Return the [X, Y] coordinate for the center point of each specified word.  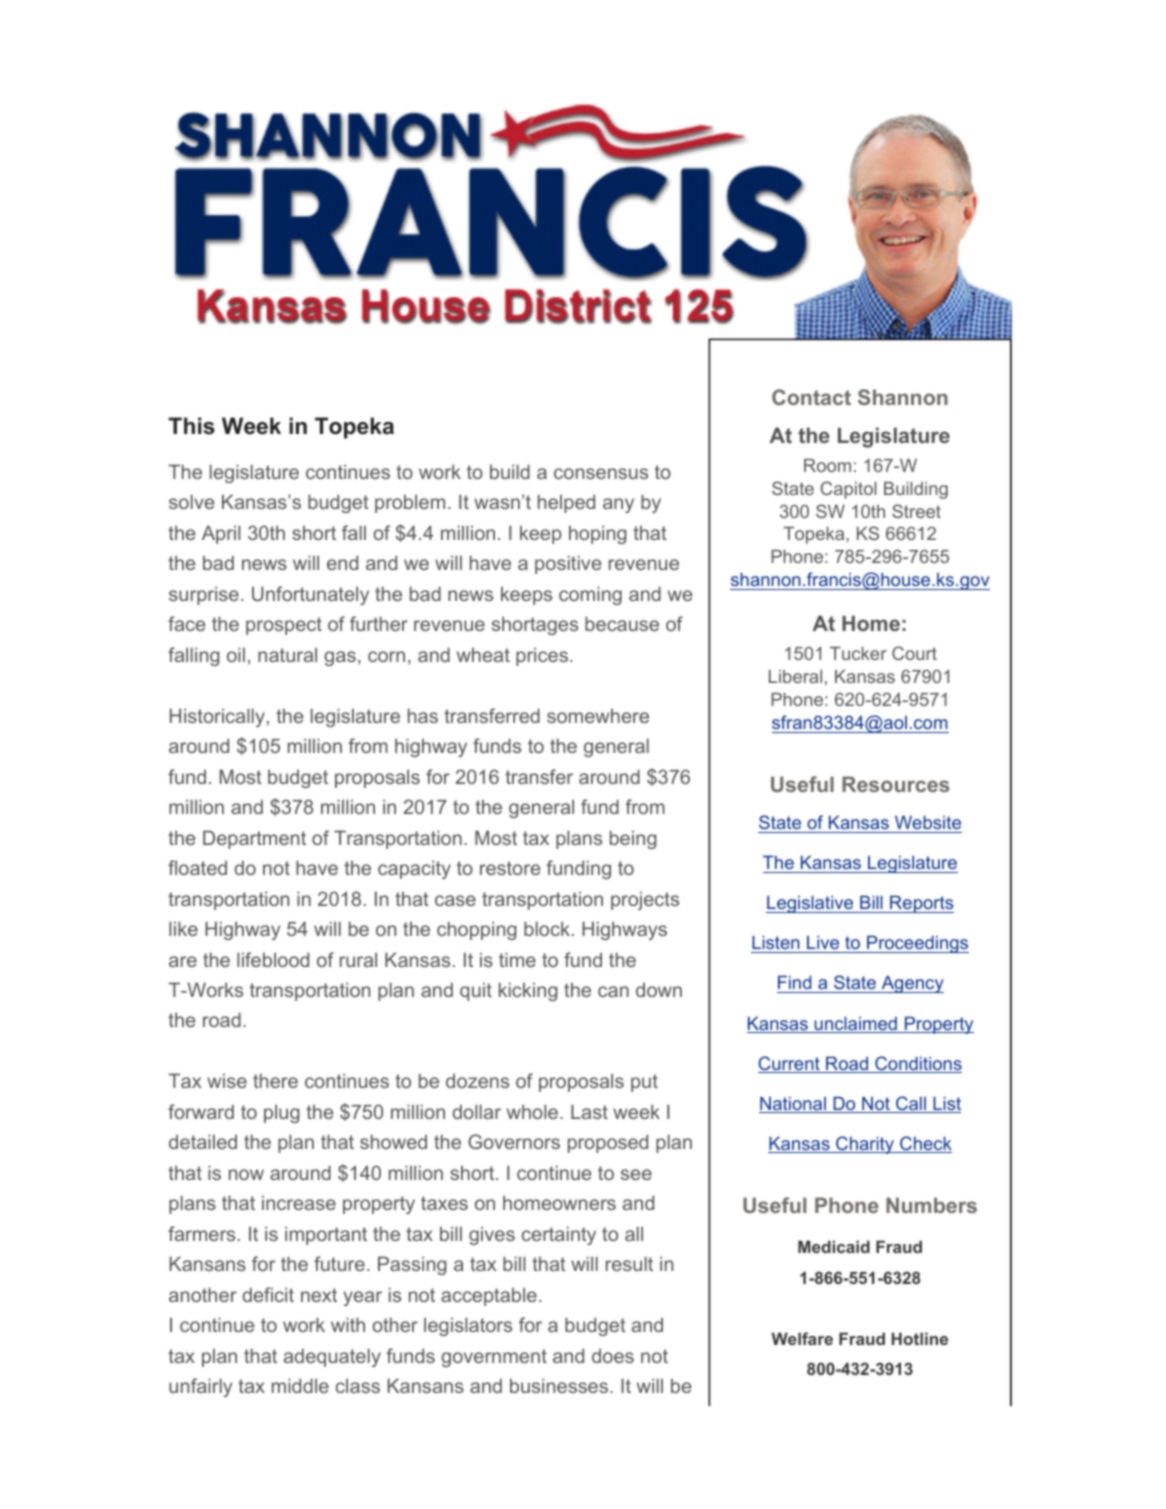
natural [287, 654]
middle [300, 1385]
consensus [601, 473]
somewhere [598, 715]
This [191, 426]
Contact [811, 397]
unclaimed [855, 1024]
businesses [560, 1385]
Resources [896, 784]
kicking [528, 991]
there [275, 1080]
